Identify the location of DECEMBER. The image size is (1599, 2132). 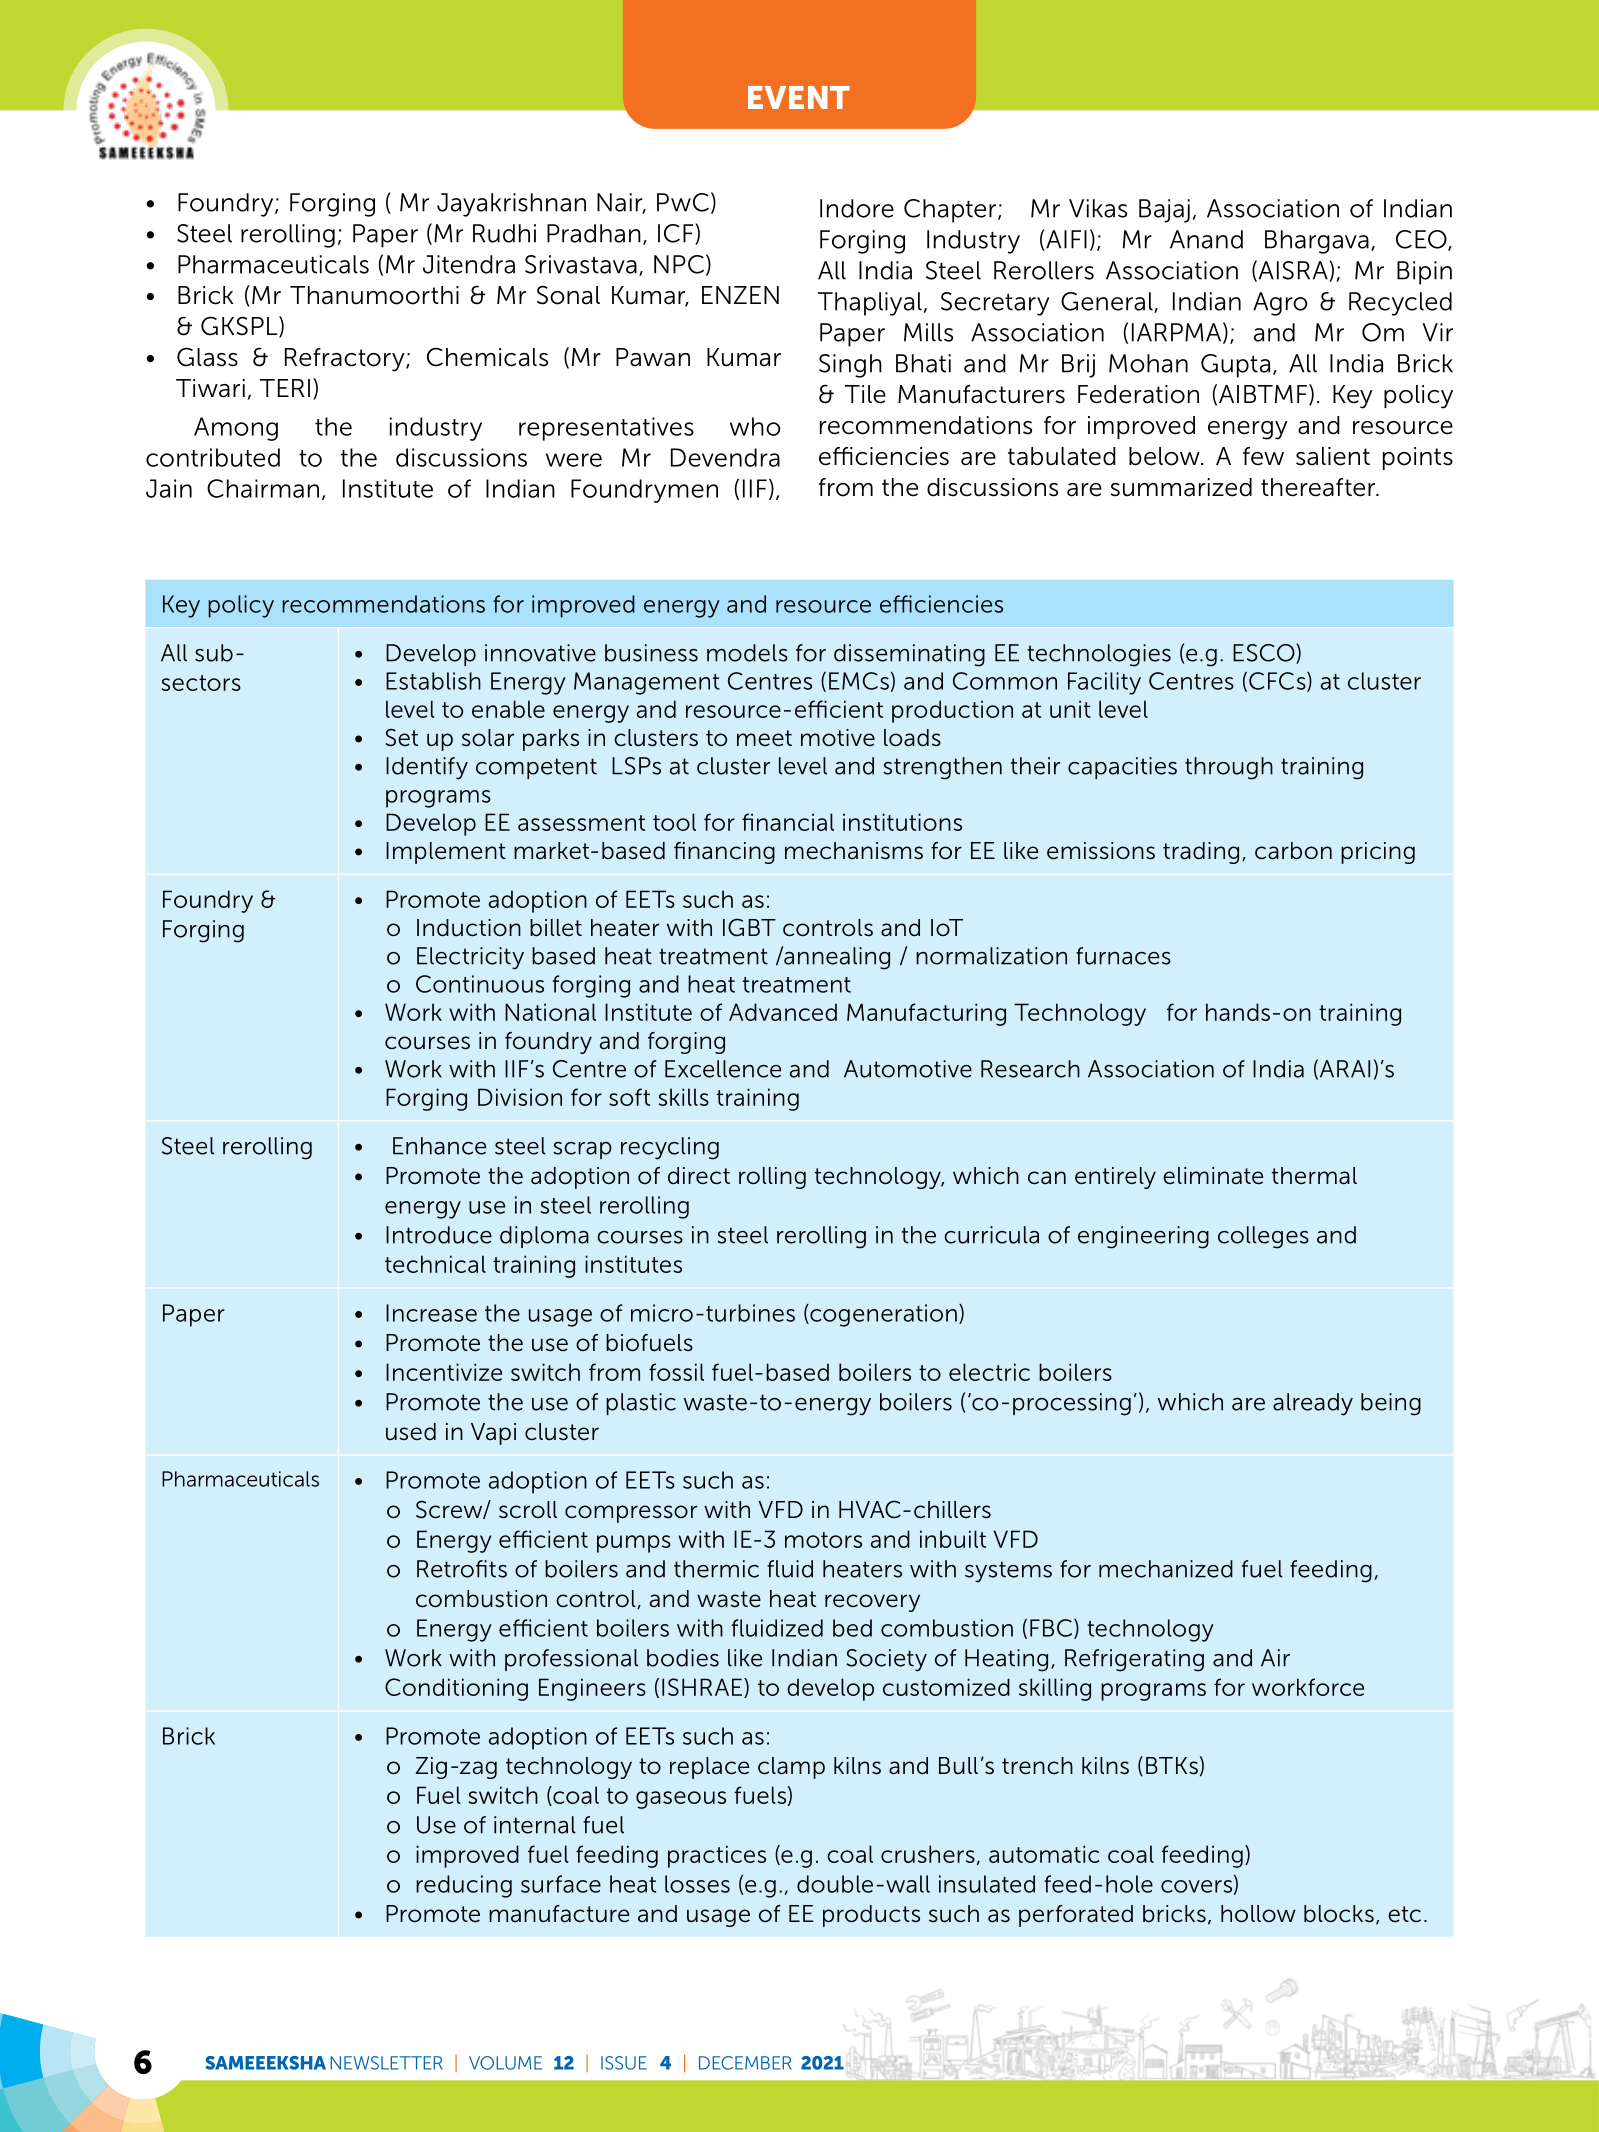
(745, 2063).
